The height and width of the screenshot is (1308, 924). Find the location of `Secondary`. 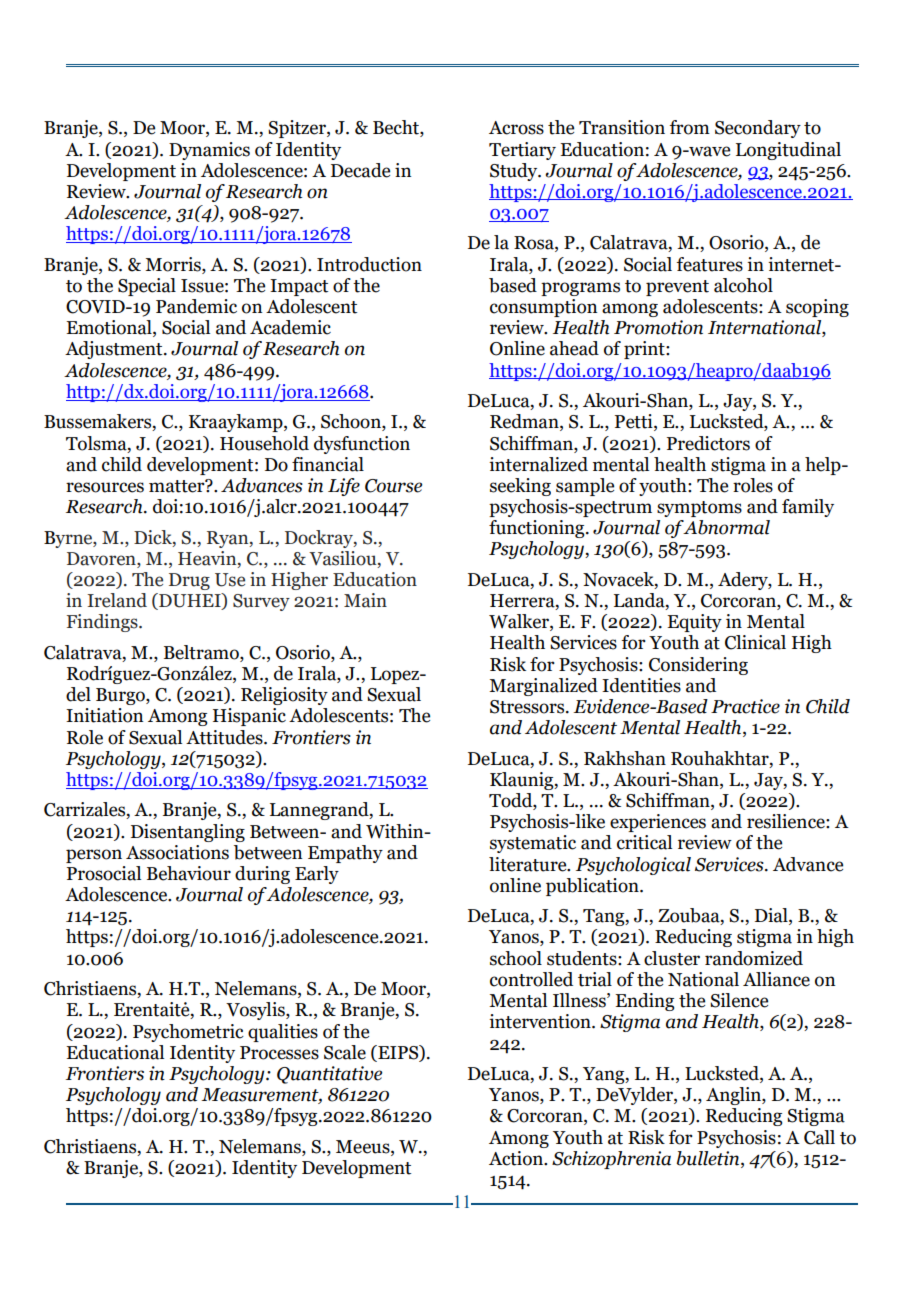

Secondary is located at coordinates (758, 129).
